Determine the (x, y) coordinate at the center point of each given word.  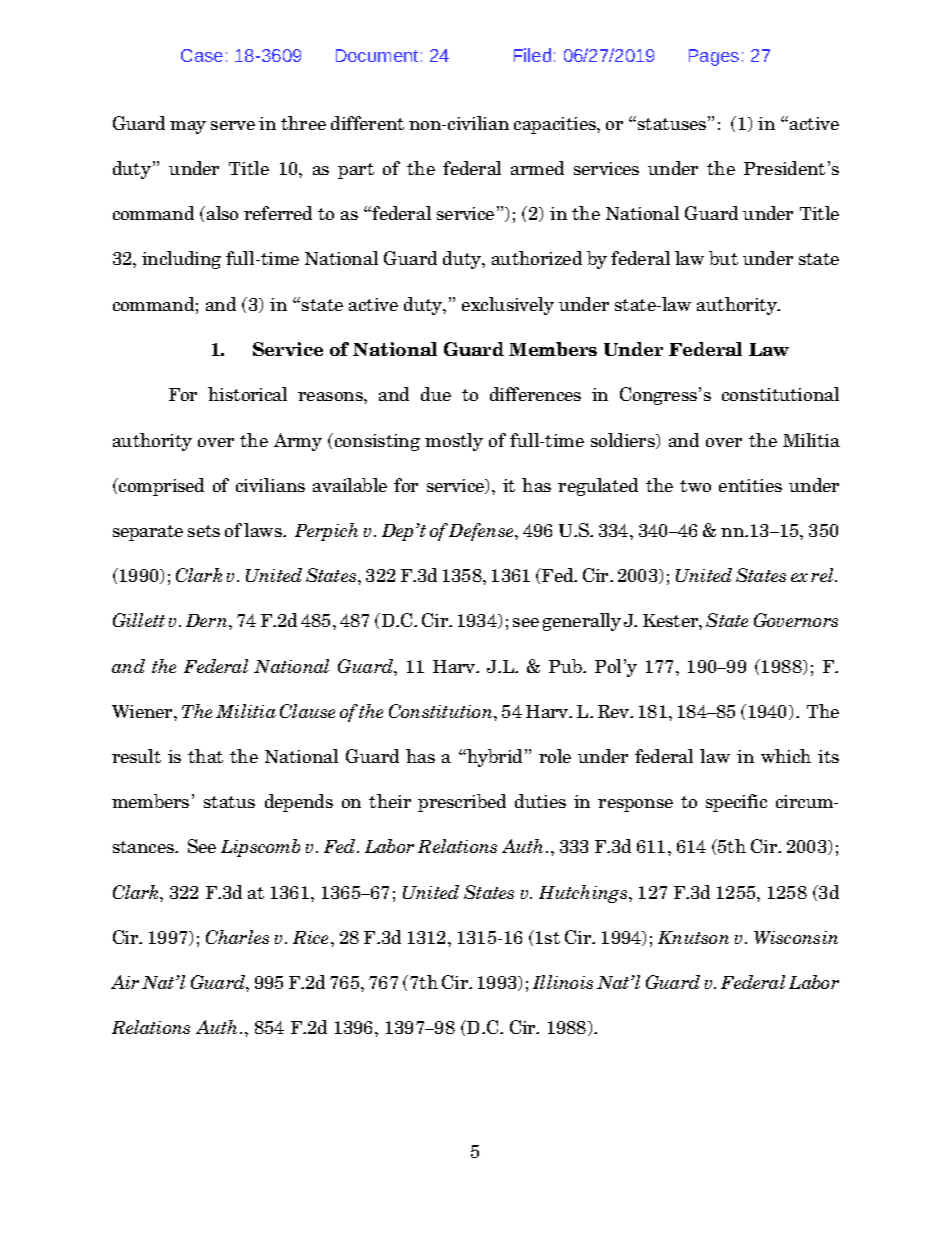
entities (750, 485)
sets (204, 531)
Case (202, 55)
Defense (482, 532)
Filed (532, 55)
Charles (237, 937)
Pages (714, 57)
